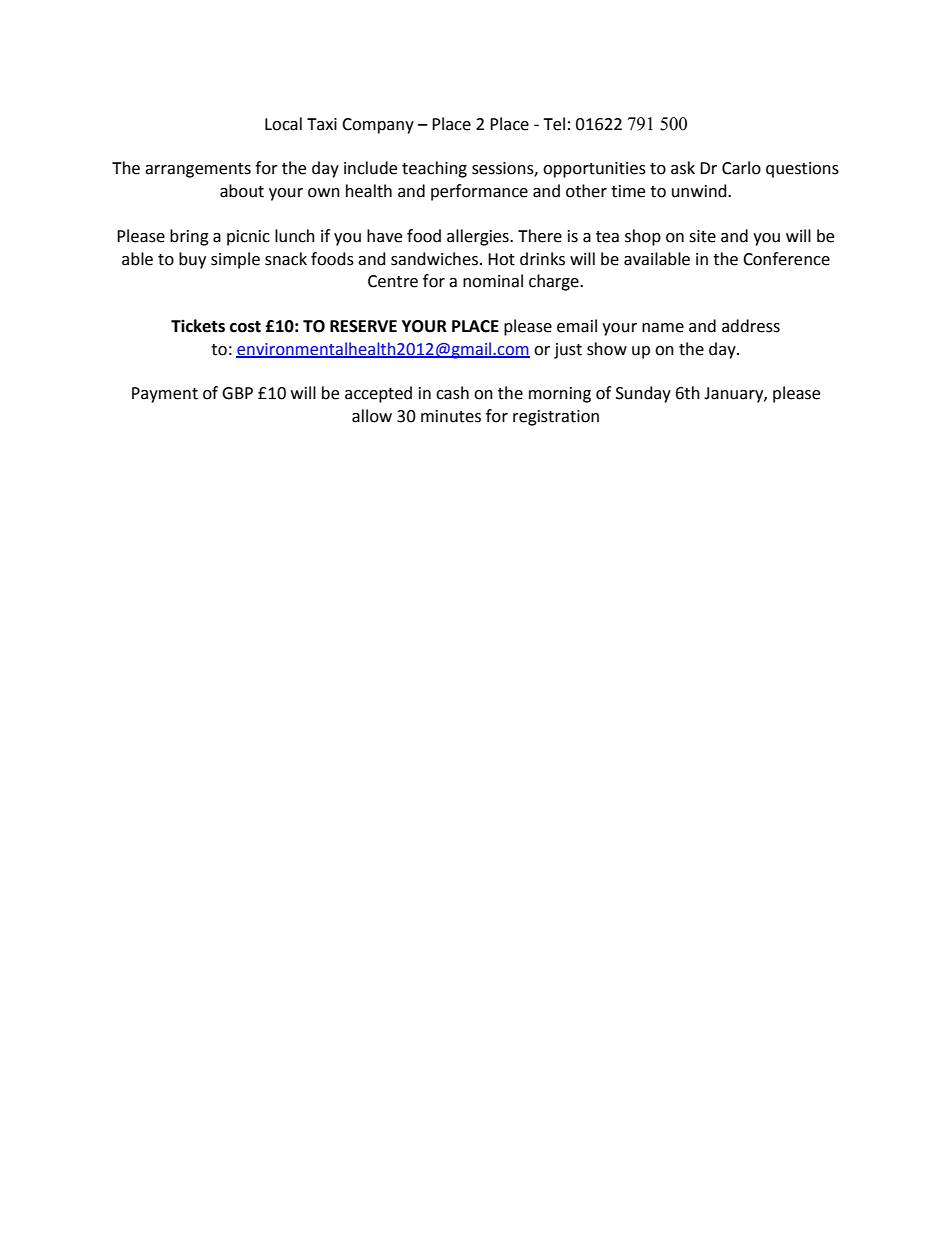  Describe the element at coordinates (751, 326) in the screenshot. I see `address` at that location.
